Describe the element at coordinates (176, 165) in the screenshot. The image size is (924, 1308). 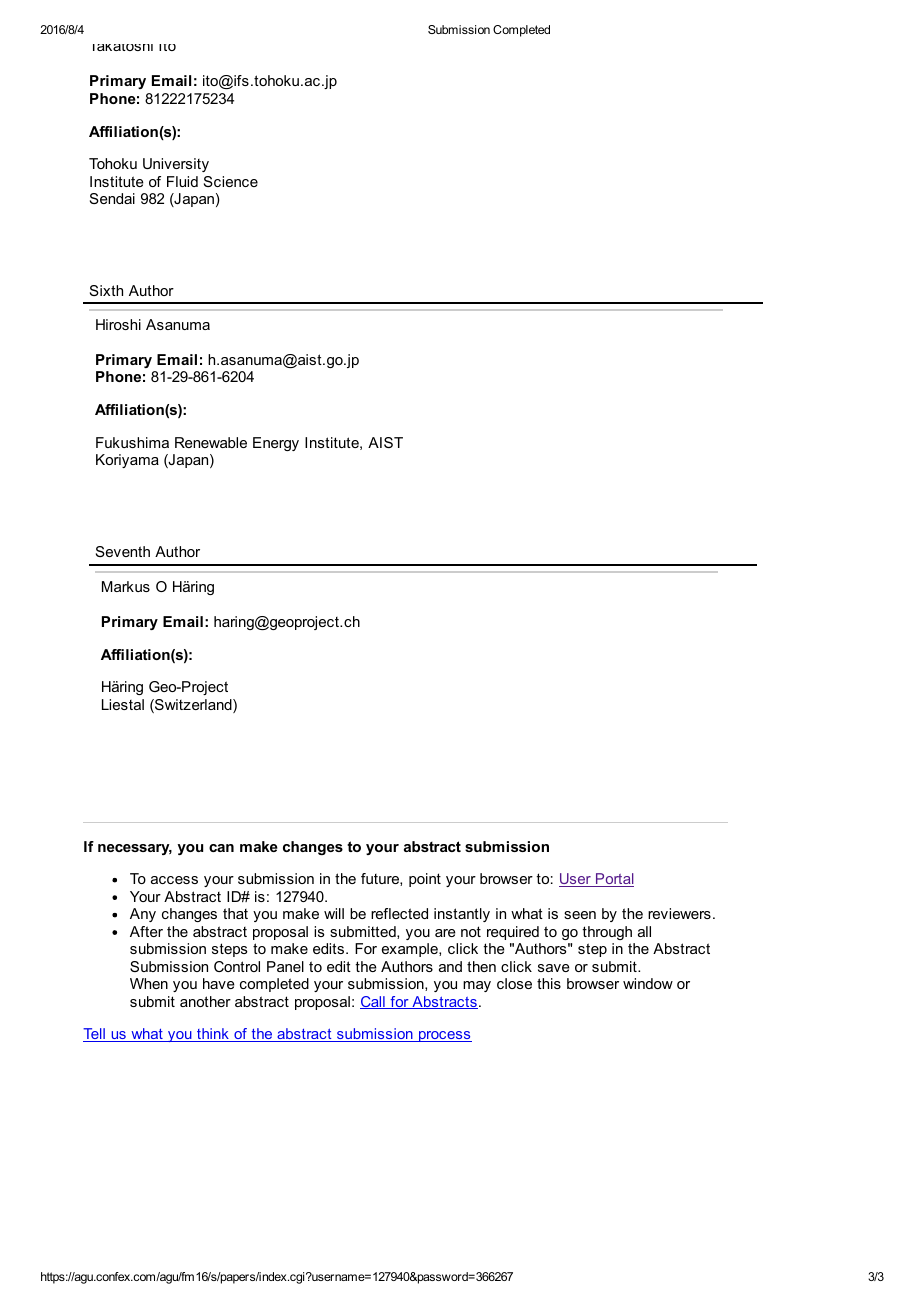
I see `University` at that location.
